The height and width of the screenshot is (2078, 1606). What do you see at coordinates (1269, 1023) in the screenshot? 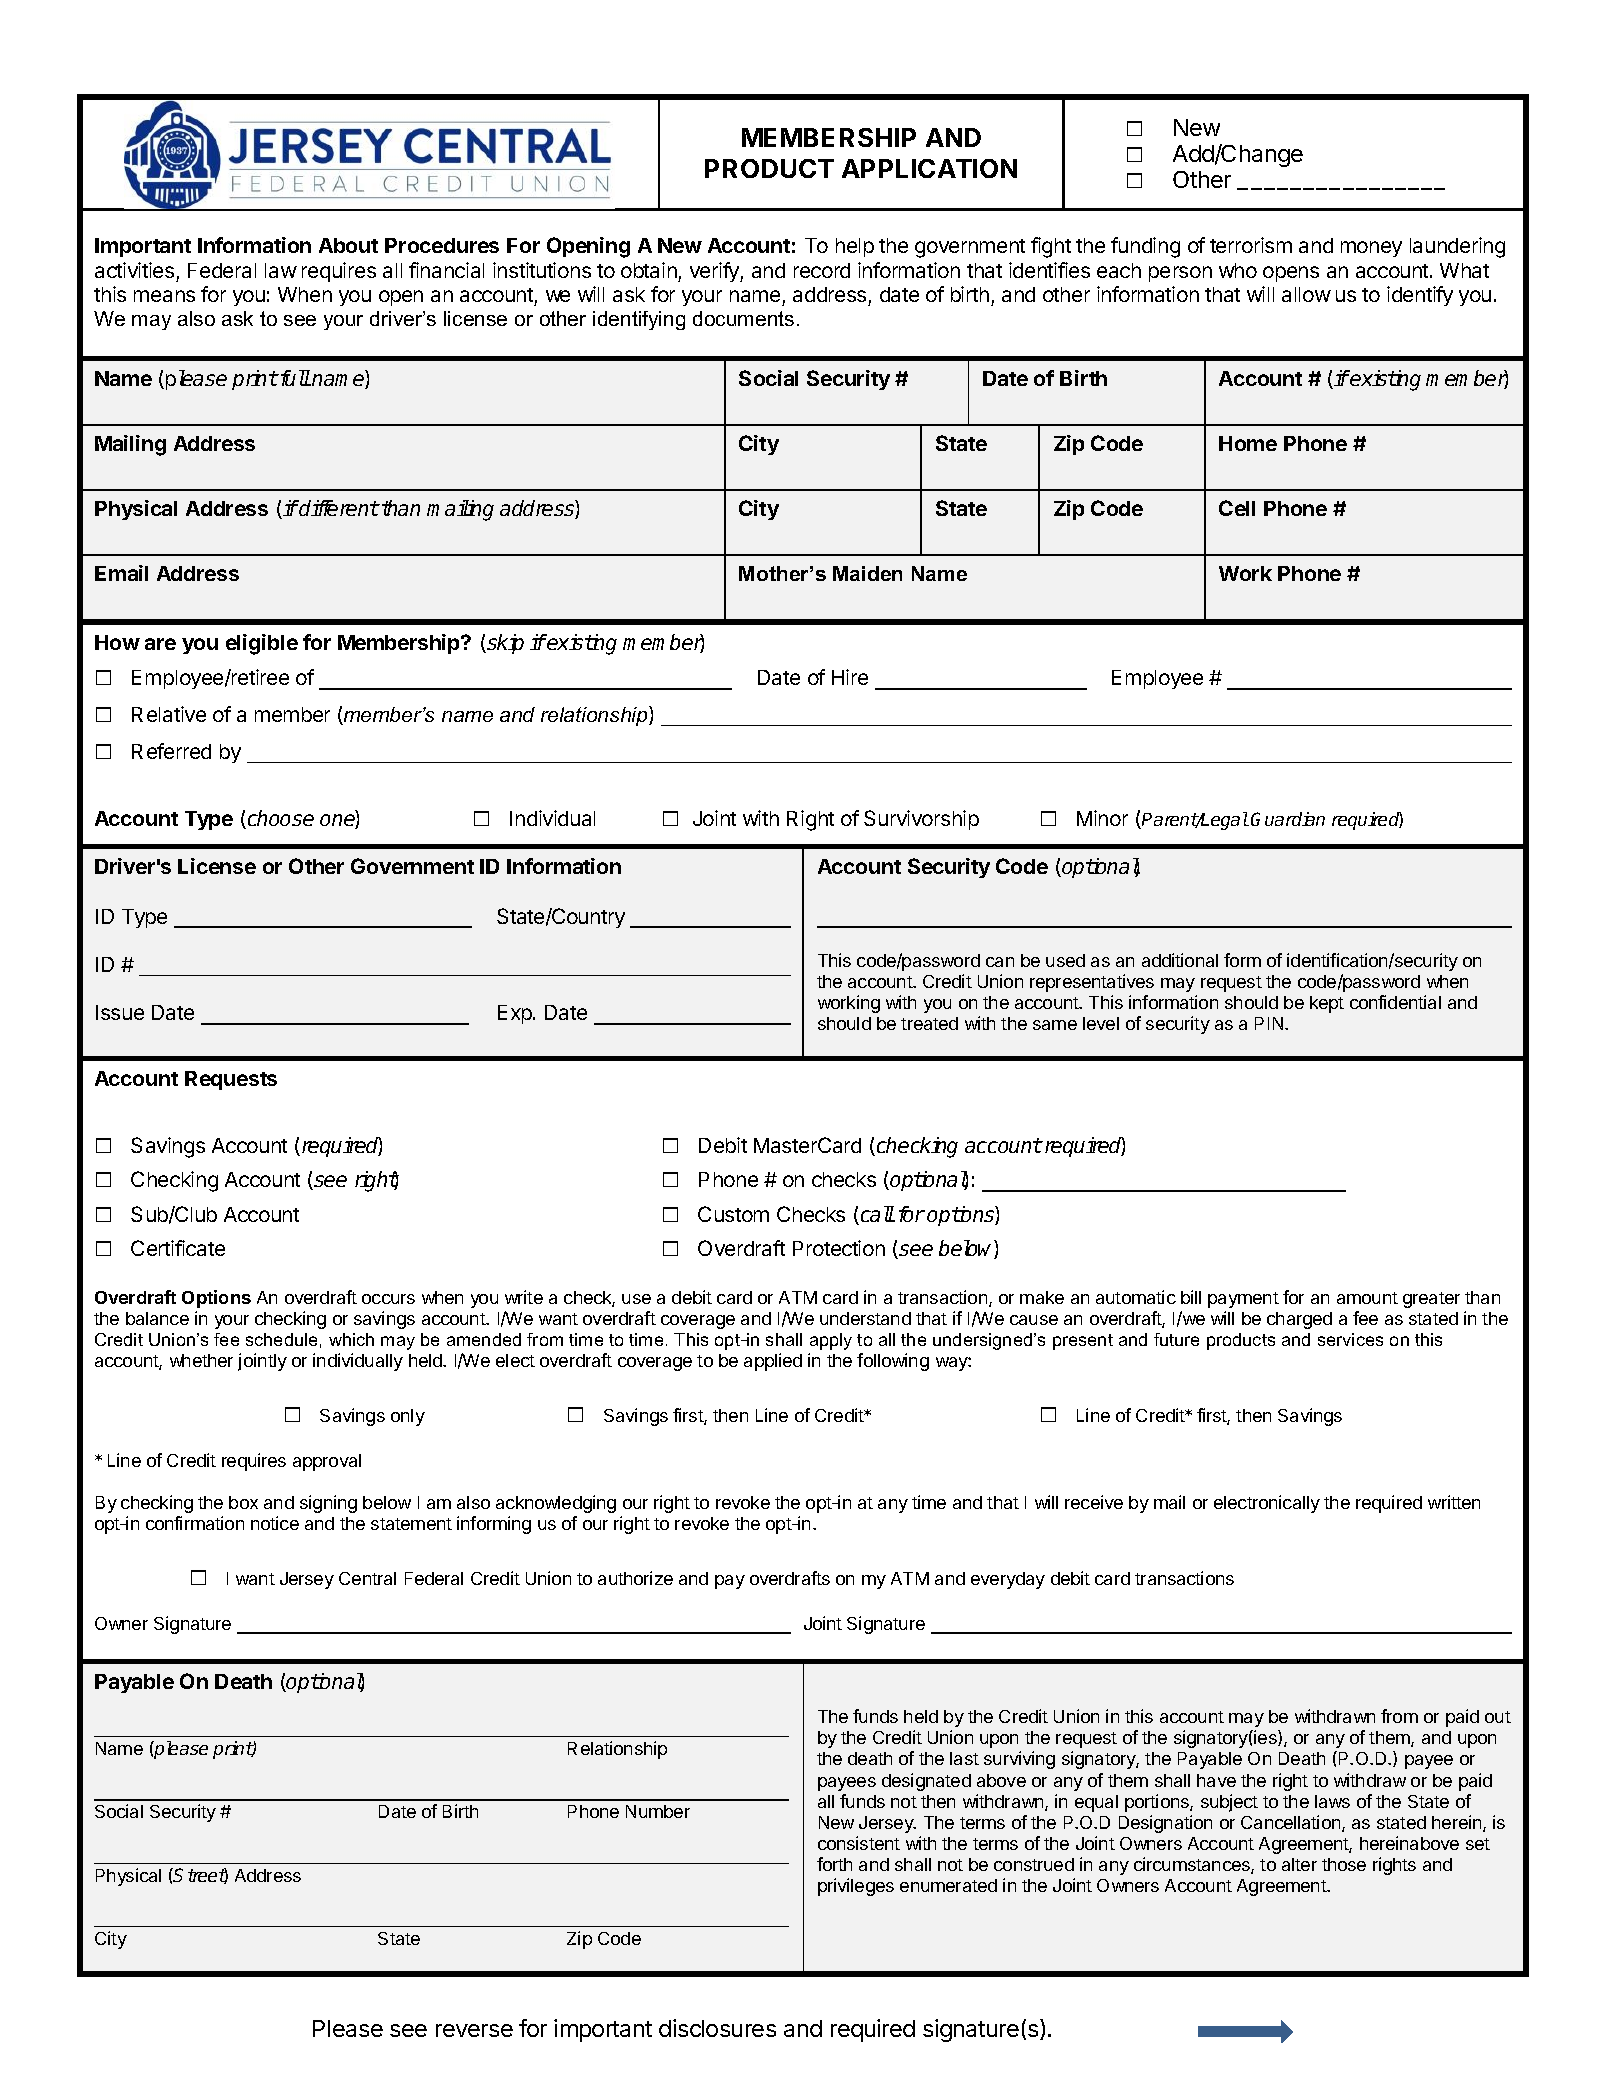
I see `PIN` at bounding box center [1269, 1023].
